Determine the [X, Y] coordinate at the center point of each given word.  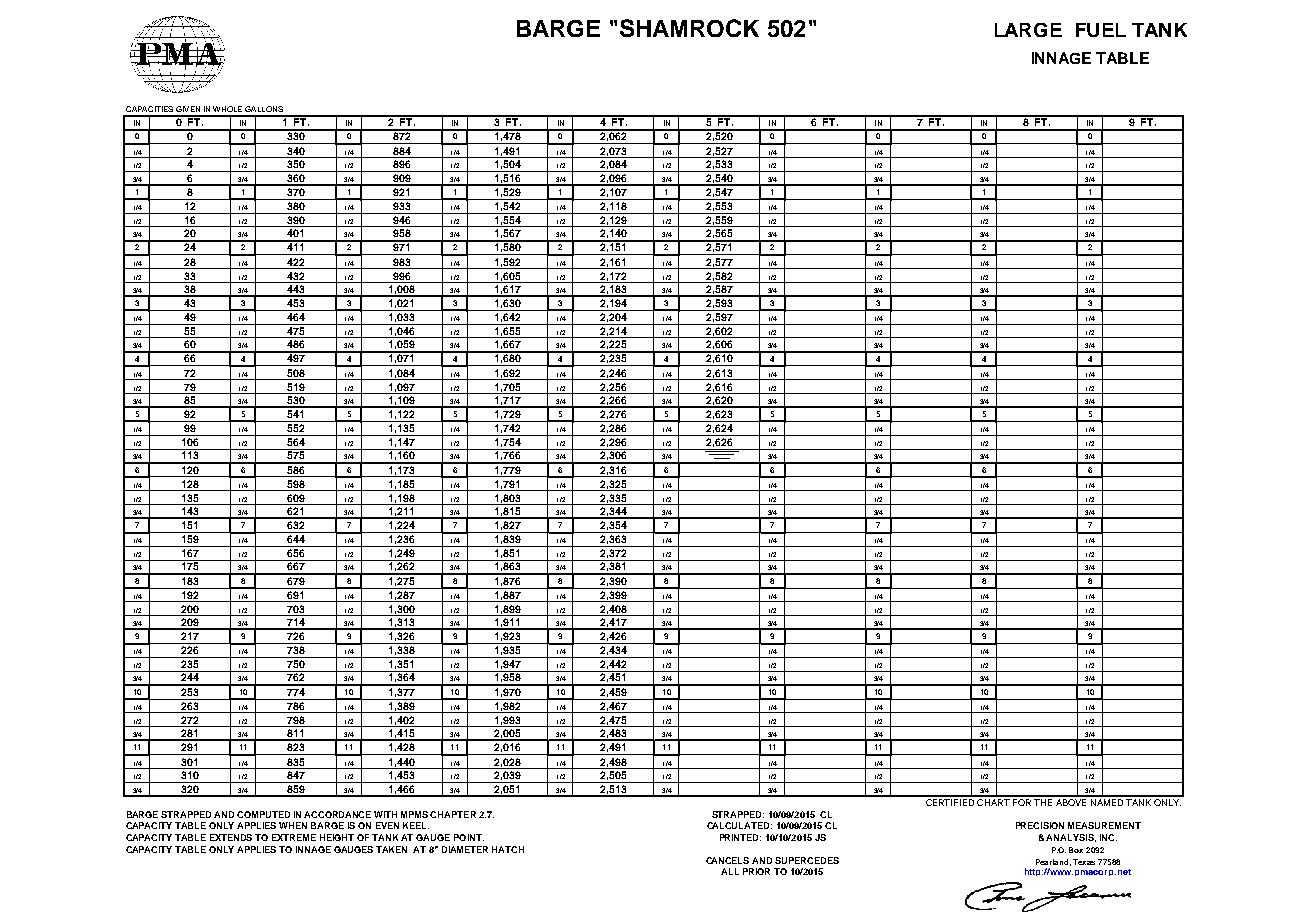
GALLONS [264, 109]
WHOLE [227, 109]
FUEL [1101, 30]
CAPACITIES [149, 109]
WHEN [293, 825]
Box [1076, 850]
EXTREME [294, 837]
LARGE [1028, 30]
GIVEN [188, 109]
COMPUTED [263, 814]
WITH [385, 814]
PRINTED [740, 837]
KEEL [416, 825]
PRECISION [1040, 825]
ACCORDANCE [337, 814]
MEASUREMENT [1104, 825]
